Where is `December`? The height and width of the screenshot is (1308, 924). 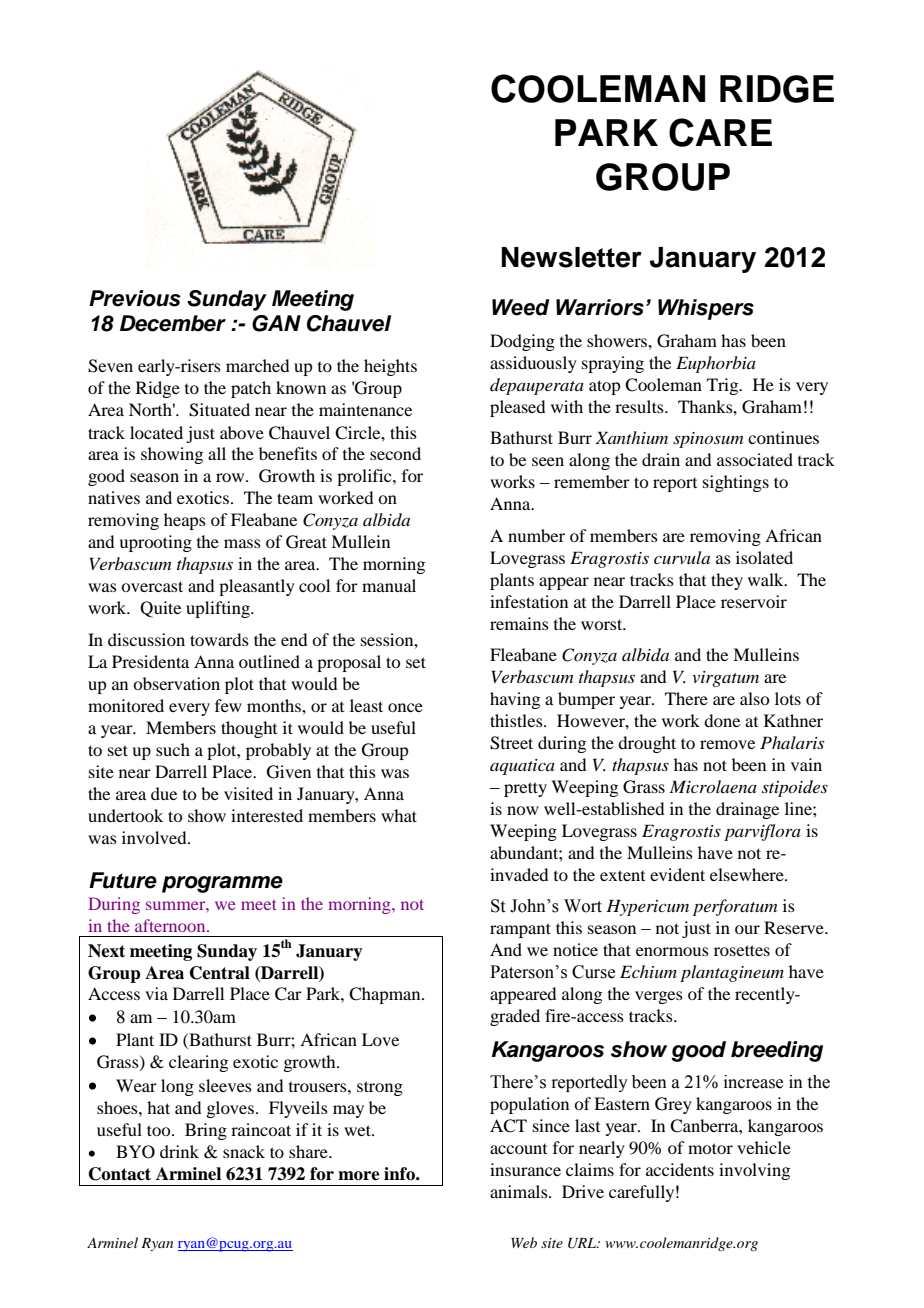
December is located at coordinates (173, 323).
